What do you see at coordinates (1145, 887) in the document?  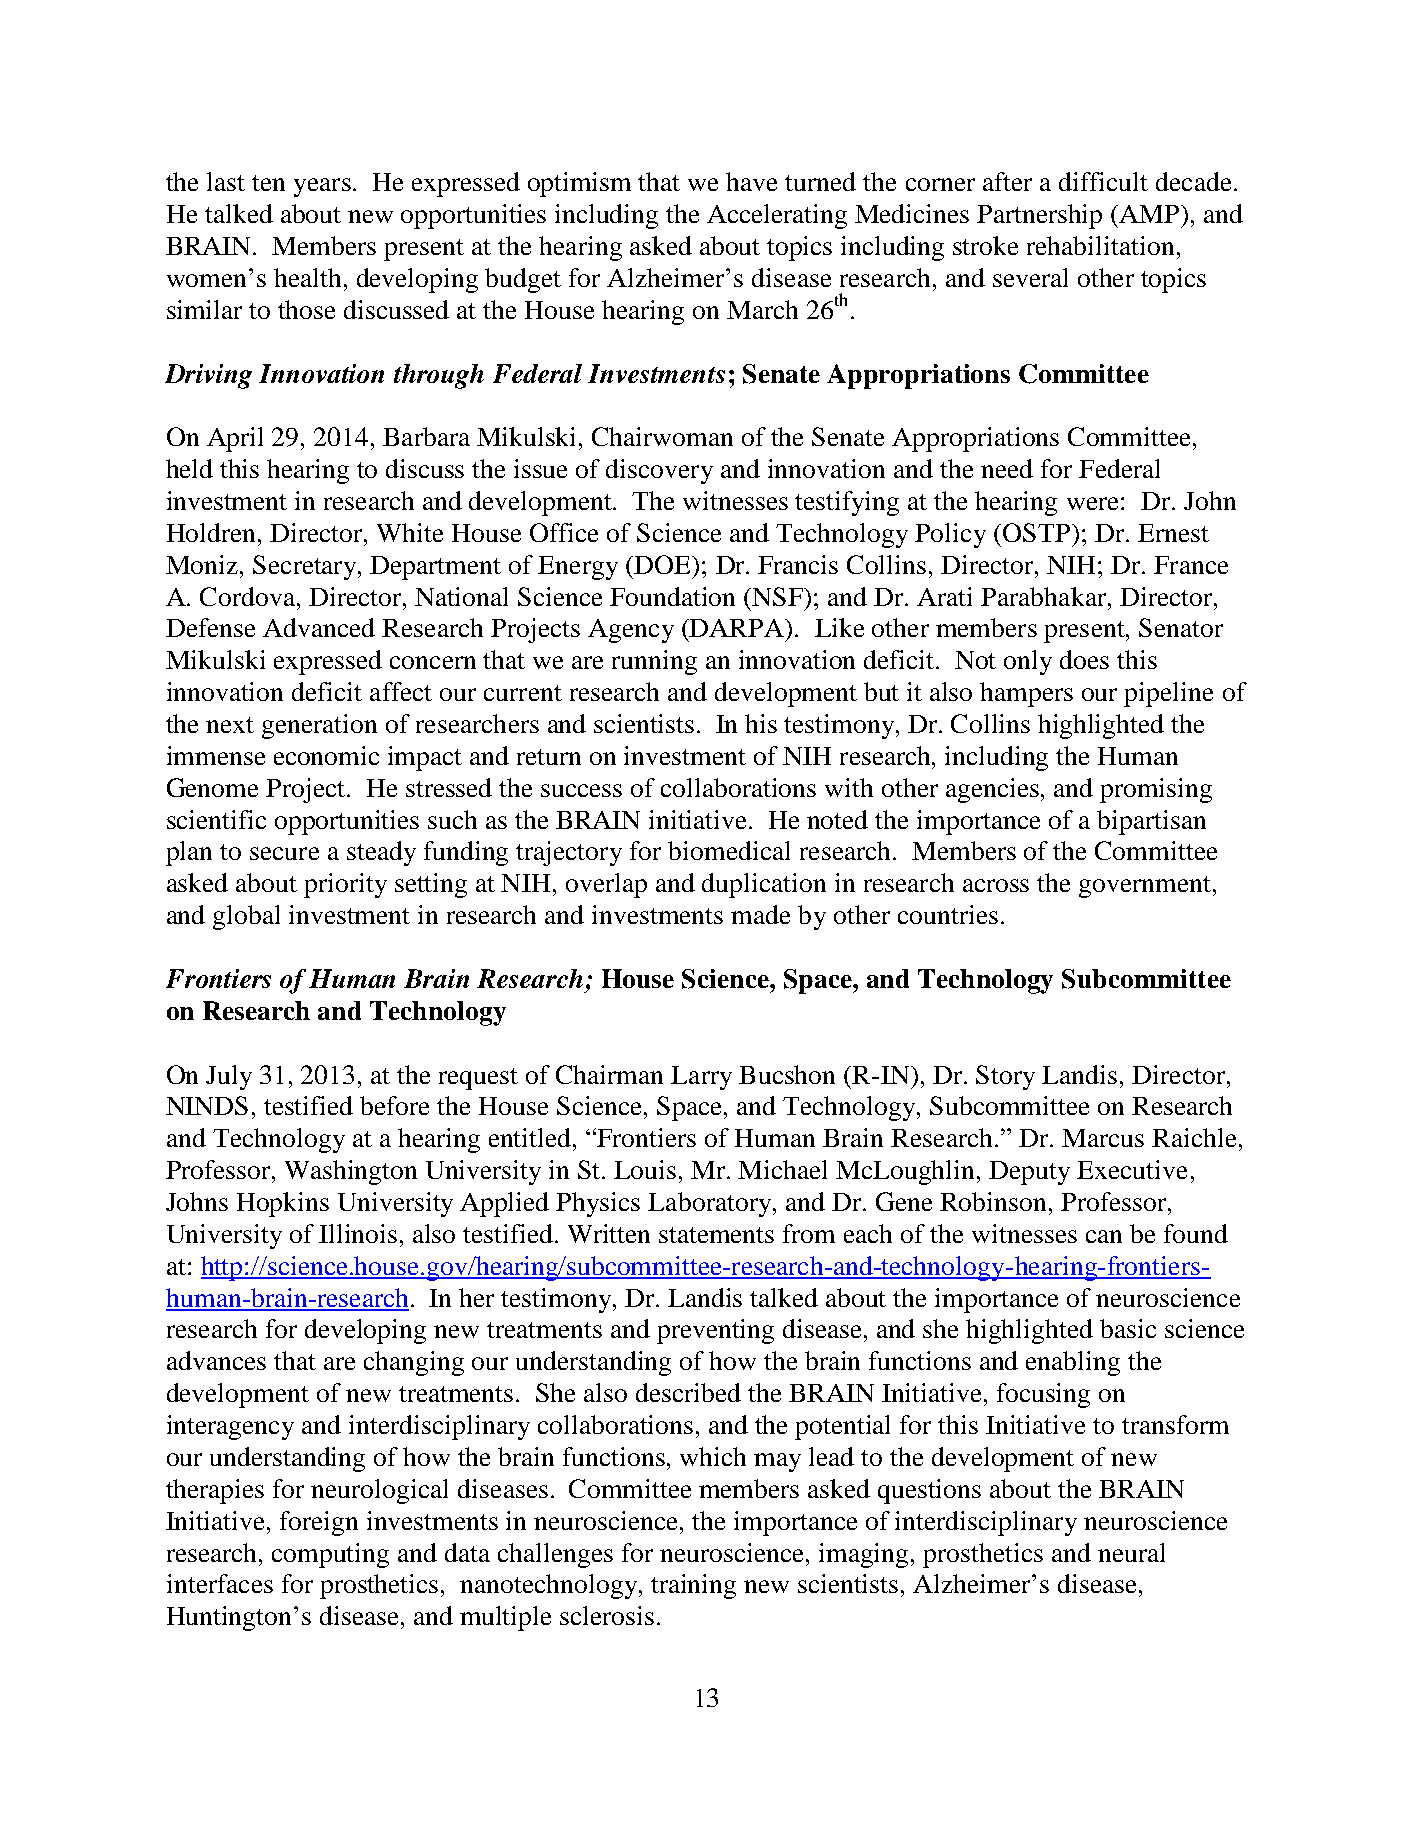 I see `government` at bounding box center [1145, 887].
